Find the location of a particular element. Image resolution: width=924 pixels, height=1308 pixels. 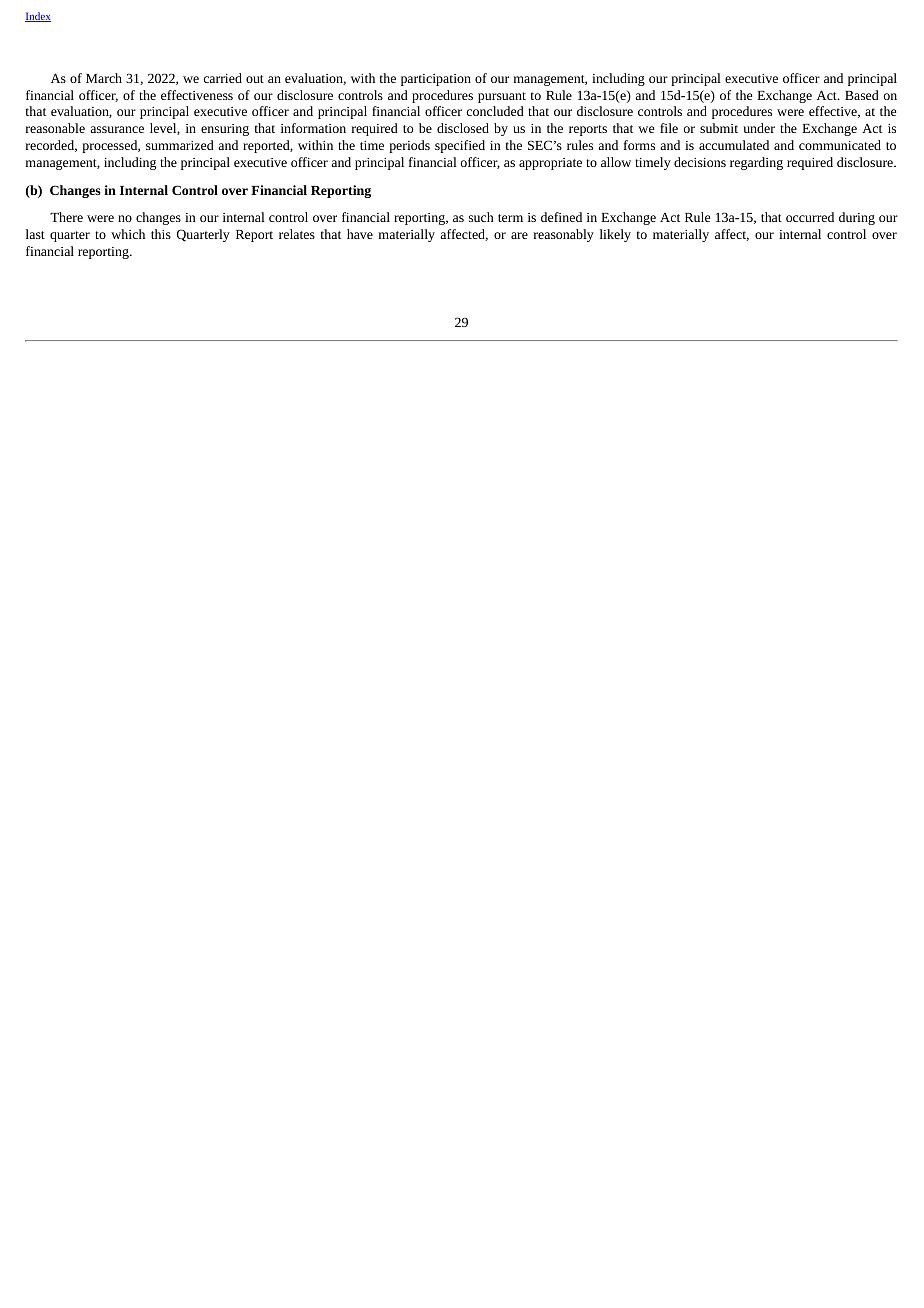

disclosed is located at coordinates (463, 128).
